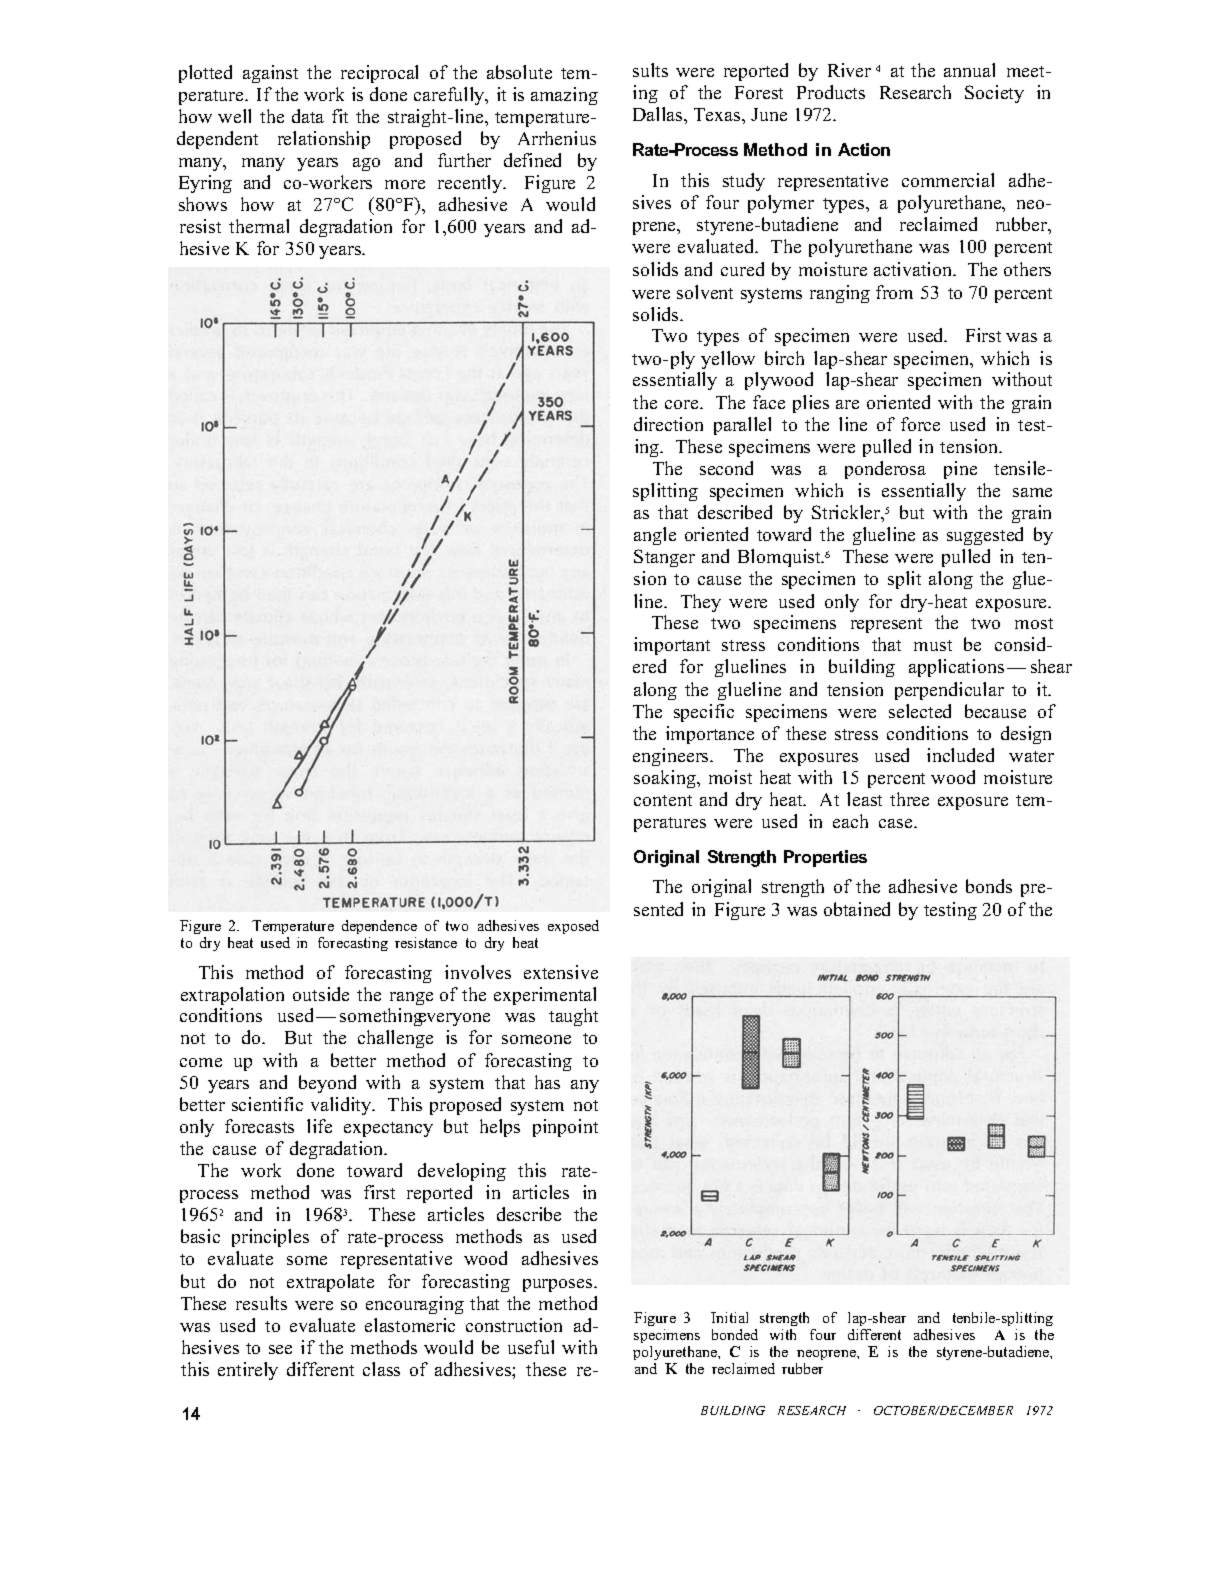  I want to click on bonded, so click(735, 1334).
